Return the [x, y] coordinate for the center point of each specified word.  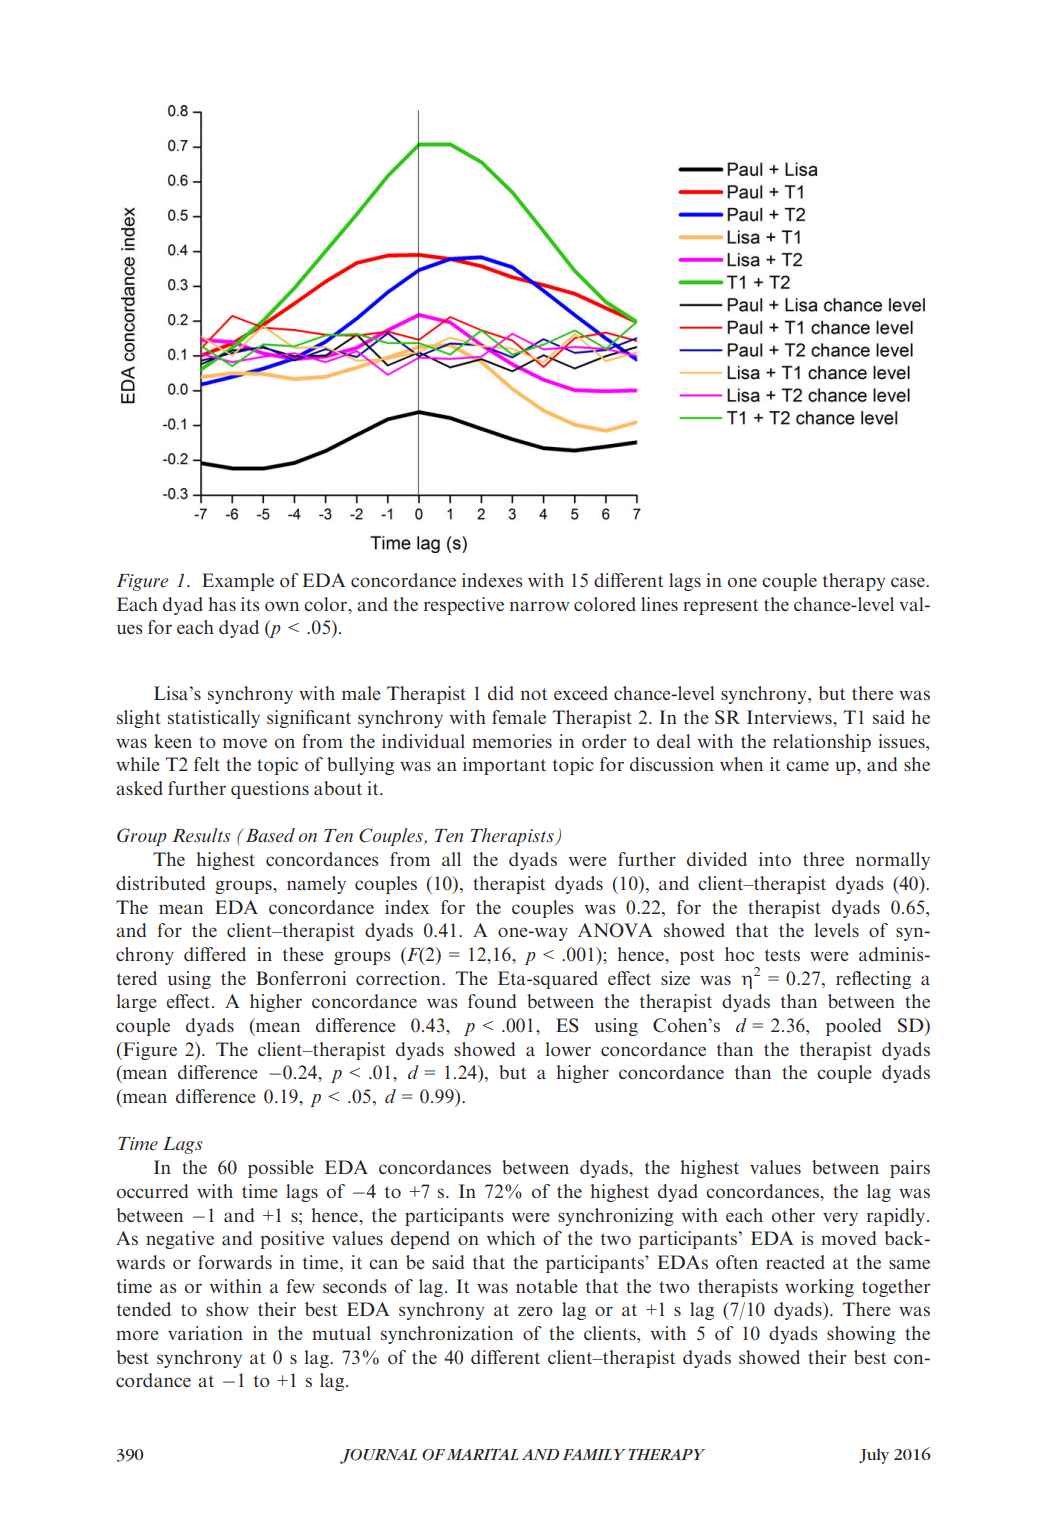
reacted [795, 1262]
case [909, 582]
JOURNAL [378, 1456]
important [504, 766]
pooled [853, 1027]
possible [281, 1169]
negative [180, 1240]
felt [207, 764]
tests [782, 955]
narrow [539, 606]
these [303, 954]
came [807, 766]
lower [568, 1049]
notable [547, 1286]
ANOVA [615, 930]
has [222, 604]
